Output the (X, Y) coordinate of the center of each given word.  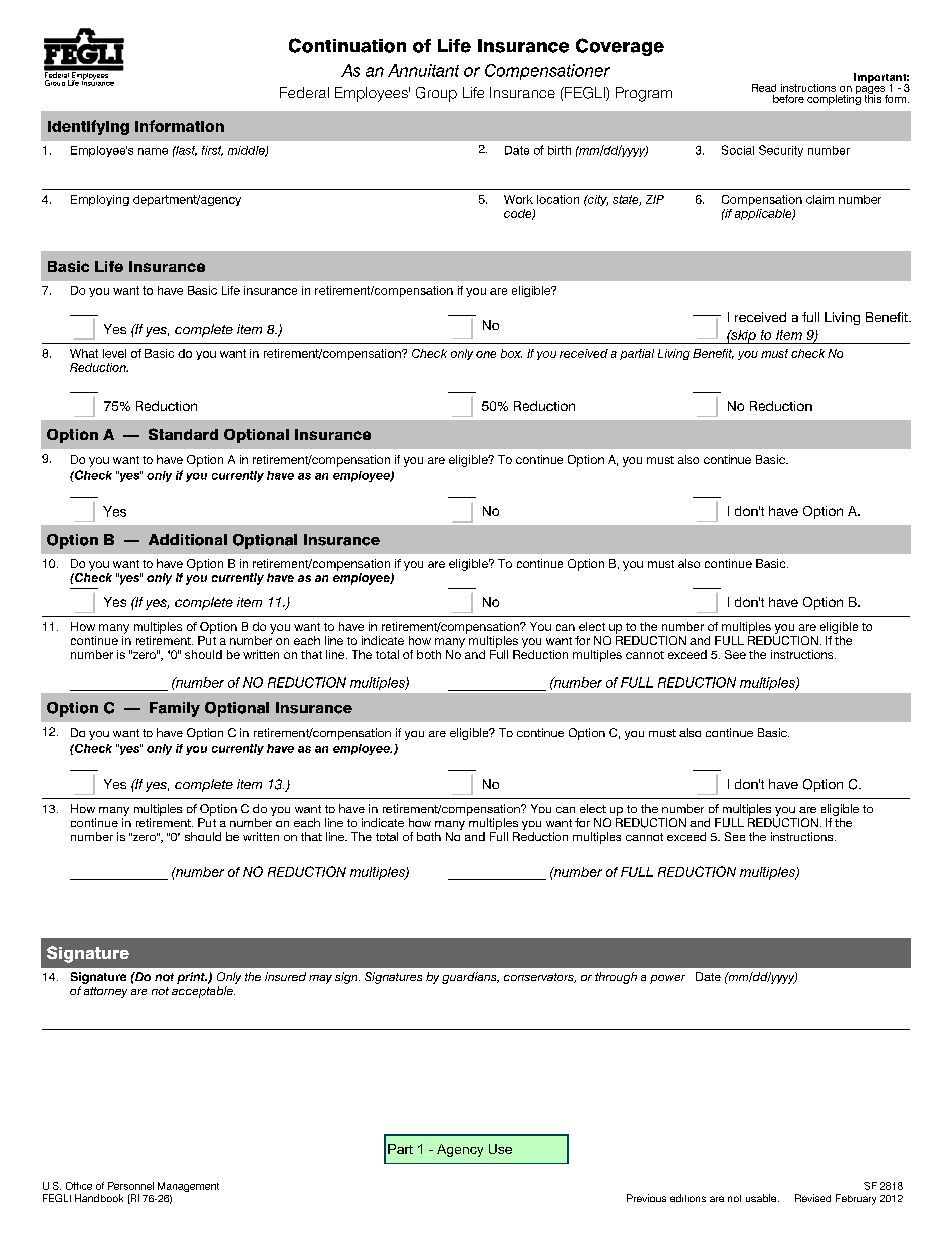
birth (559, 150)
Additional (188, 540)
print (192, 978)
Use (500, 1149)
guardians (470, 978)
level (114, 353)
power (667, 979)
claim (820, 199)
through (616, 978)
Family (175, 709)
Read (764, 88)
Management (188, 1187)
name (153, 151)
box (511, 353)
